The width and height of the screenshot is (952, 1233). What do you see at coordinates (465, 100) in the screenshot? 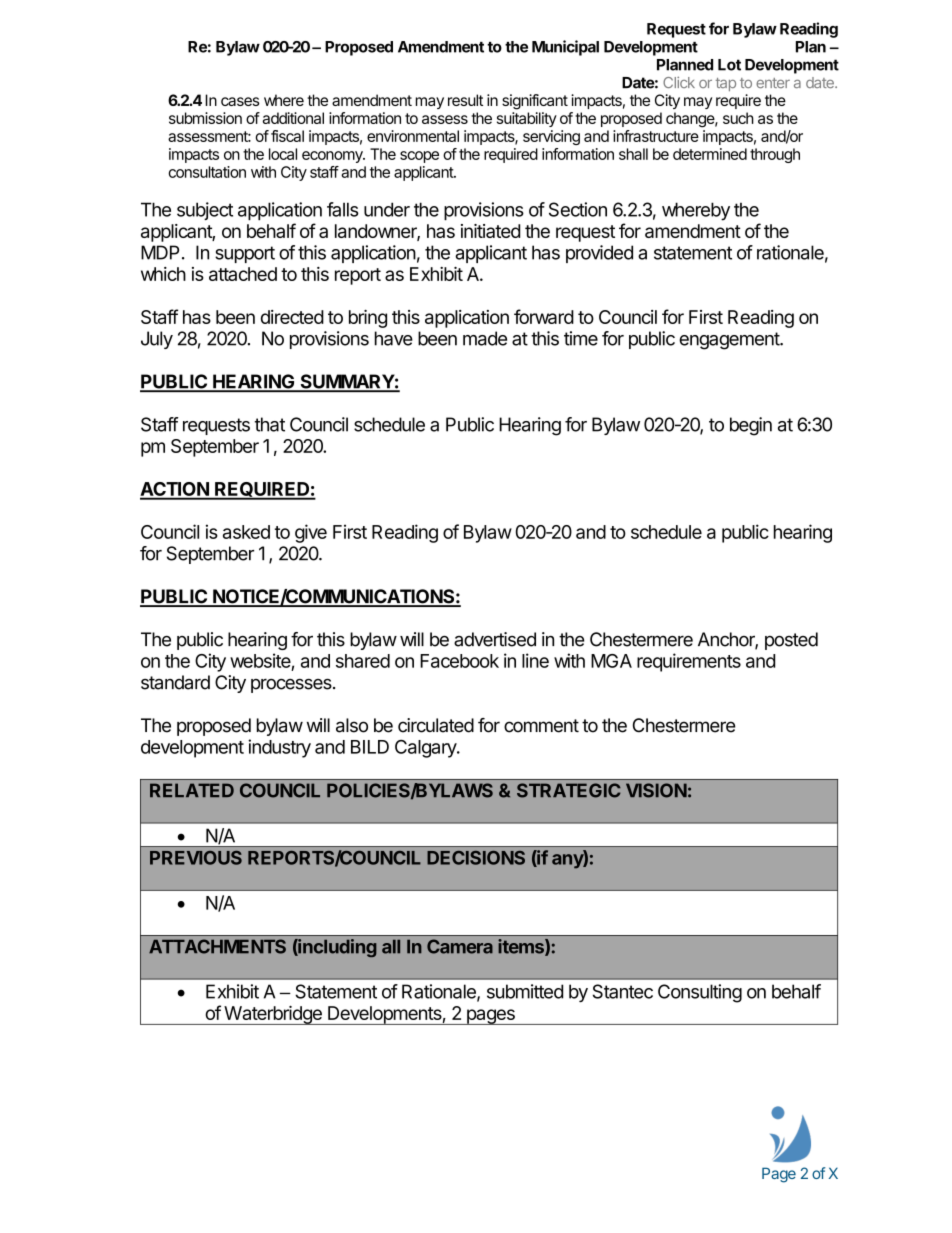
I see `result` at bounding box center [465, 100].
